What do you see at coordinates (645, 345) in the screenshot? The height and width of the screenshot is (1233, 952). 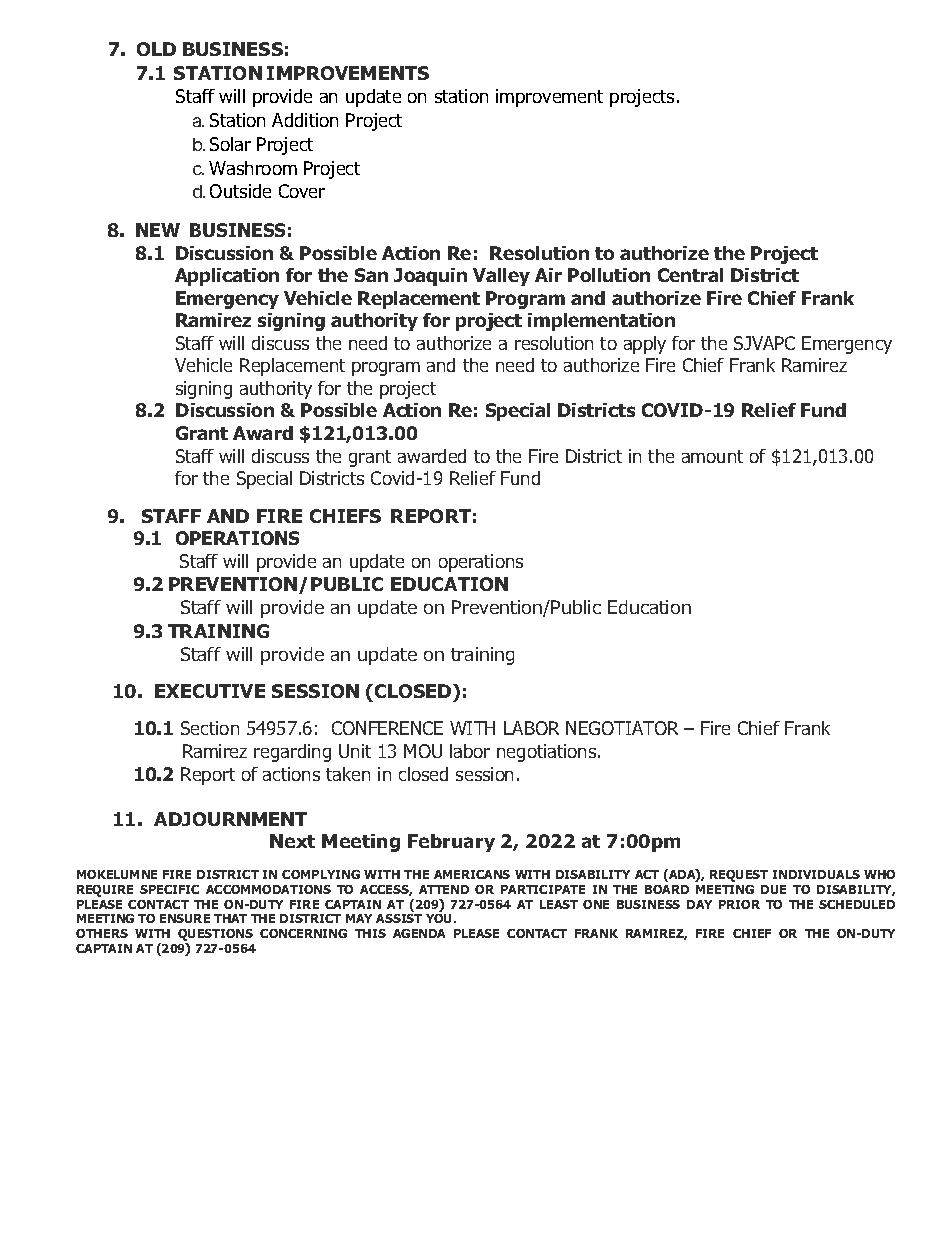 I see `apply` at bounding box center [645, 345].
